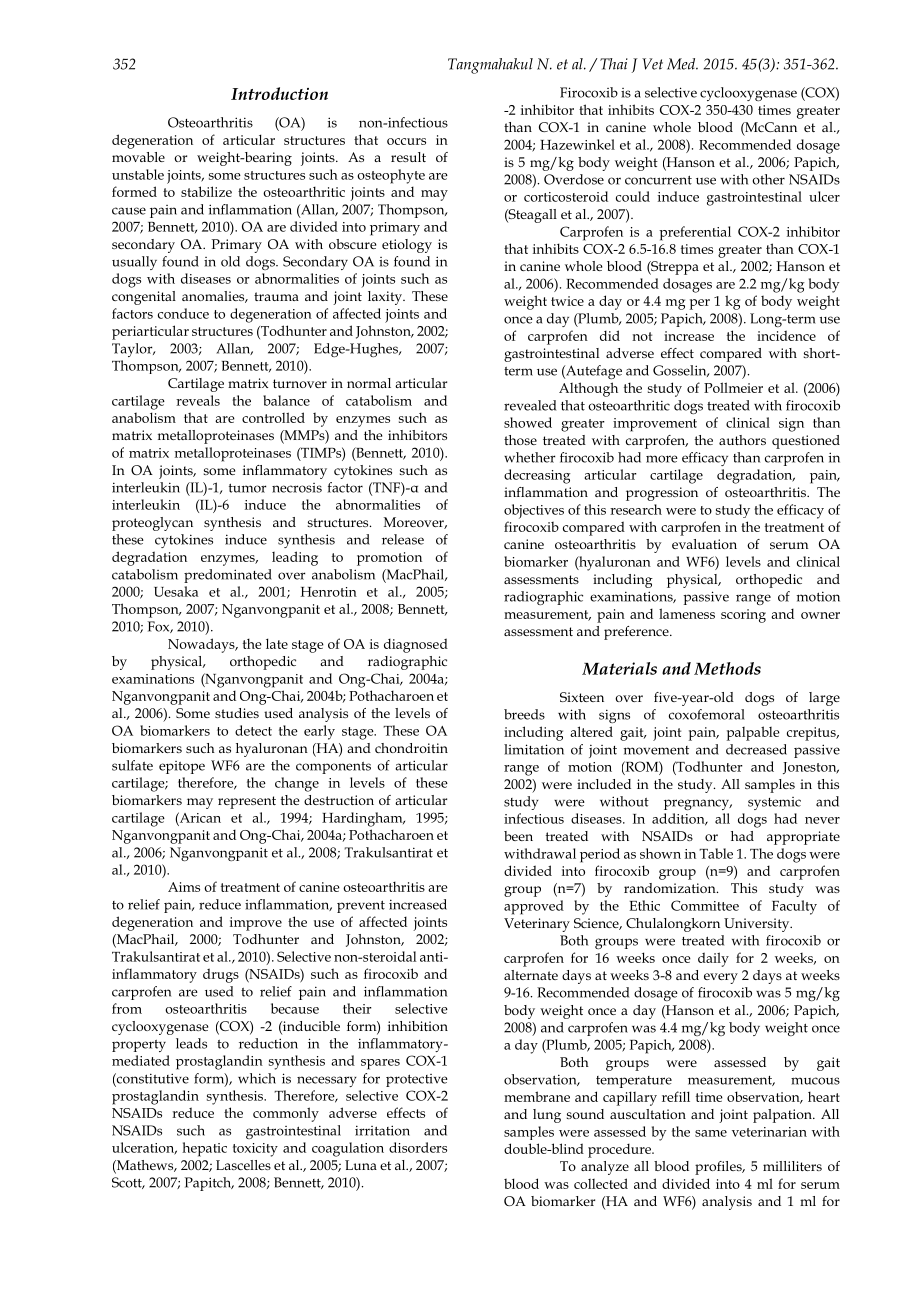  Describe the element at coordinates (198, 400) in the screenshot. I see `reveals` at that location.
